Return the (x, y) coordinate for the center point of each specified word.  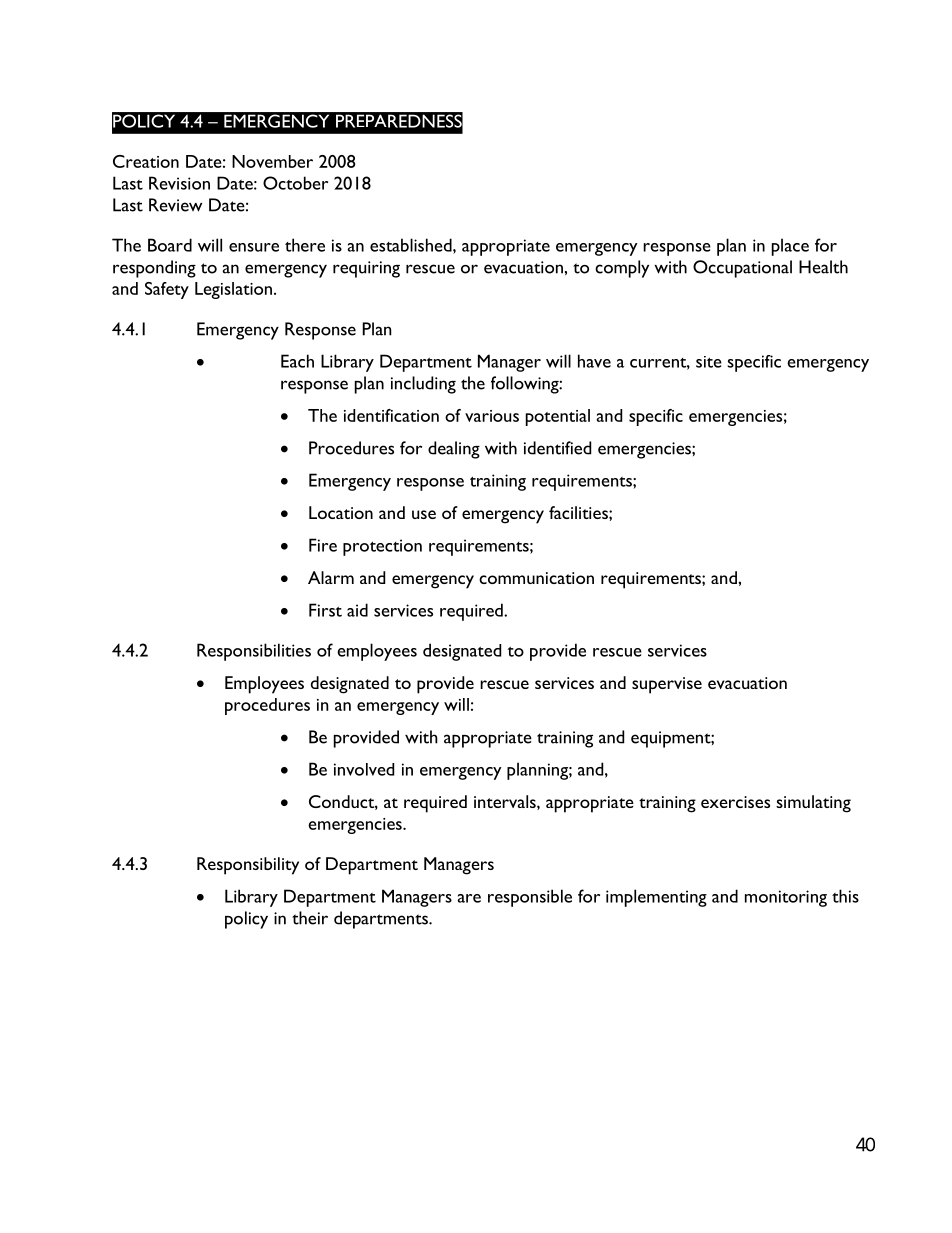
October (295, 183)
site (709, 362)
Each (297, 361)
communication (536, 578)
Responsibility (248, 866)
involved (364, 769)
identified (557, 448)
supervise (667, 685)
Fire (323, 545)
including (423, 385)
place (790, 247)
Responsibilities (254, 652)
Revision (179, 183)
